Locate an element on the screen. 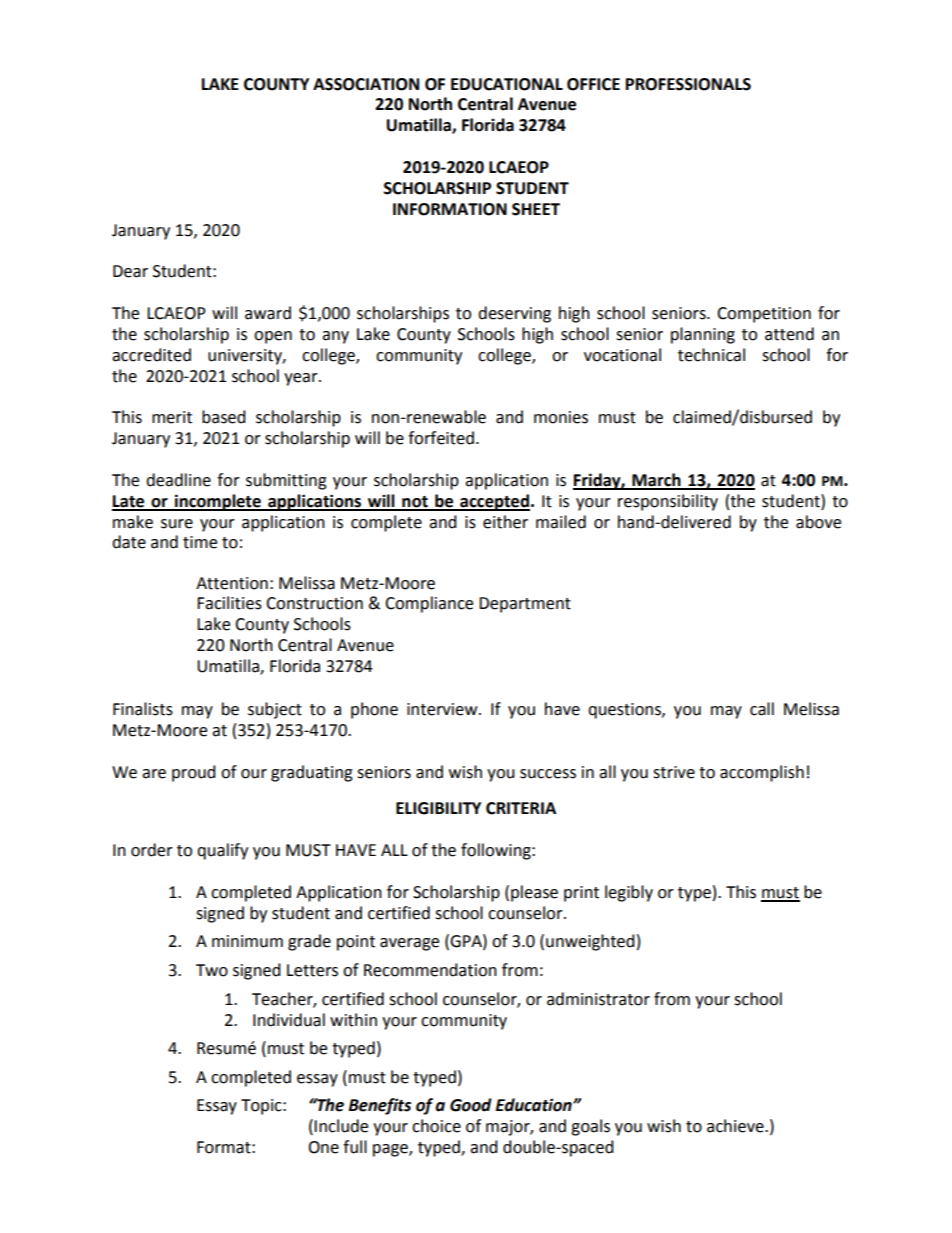 The height and width of the screenshot is (1233, 952). deserving is located at coordinates (514, 314).
